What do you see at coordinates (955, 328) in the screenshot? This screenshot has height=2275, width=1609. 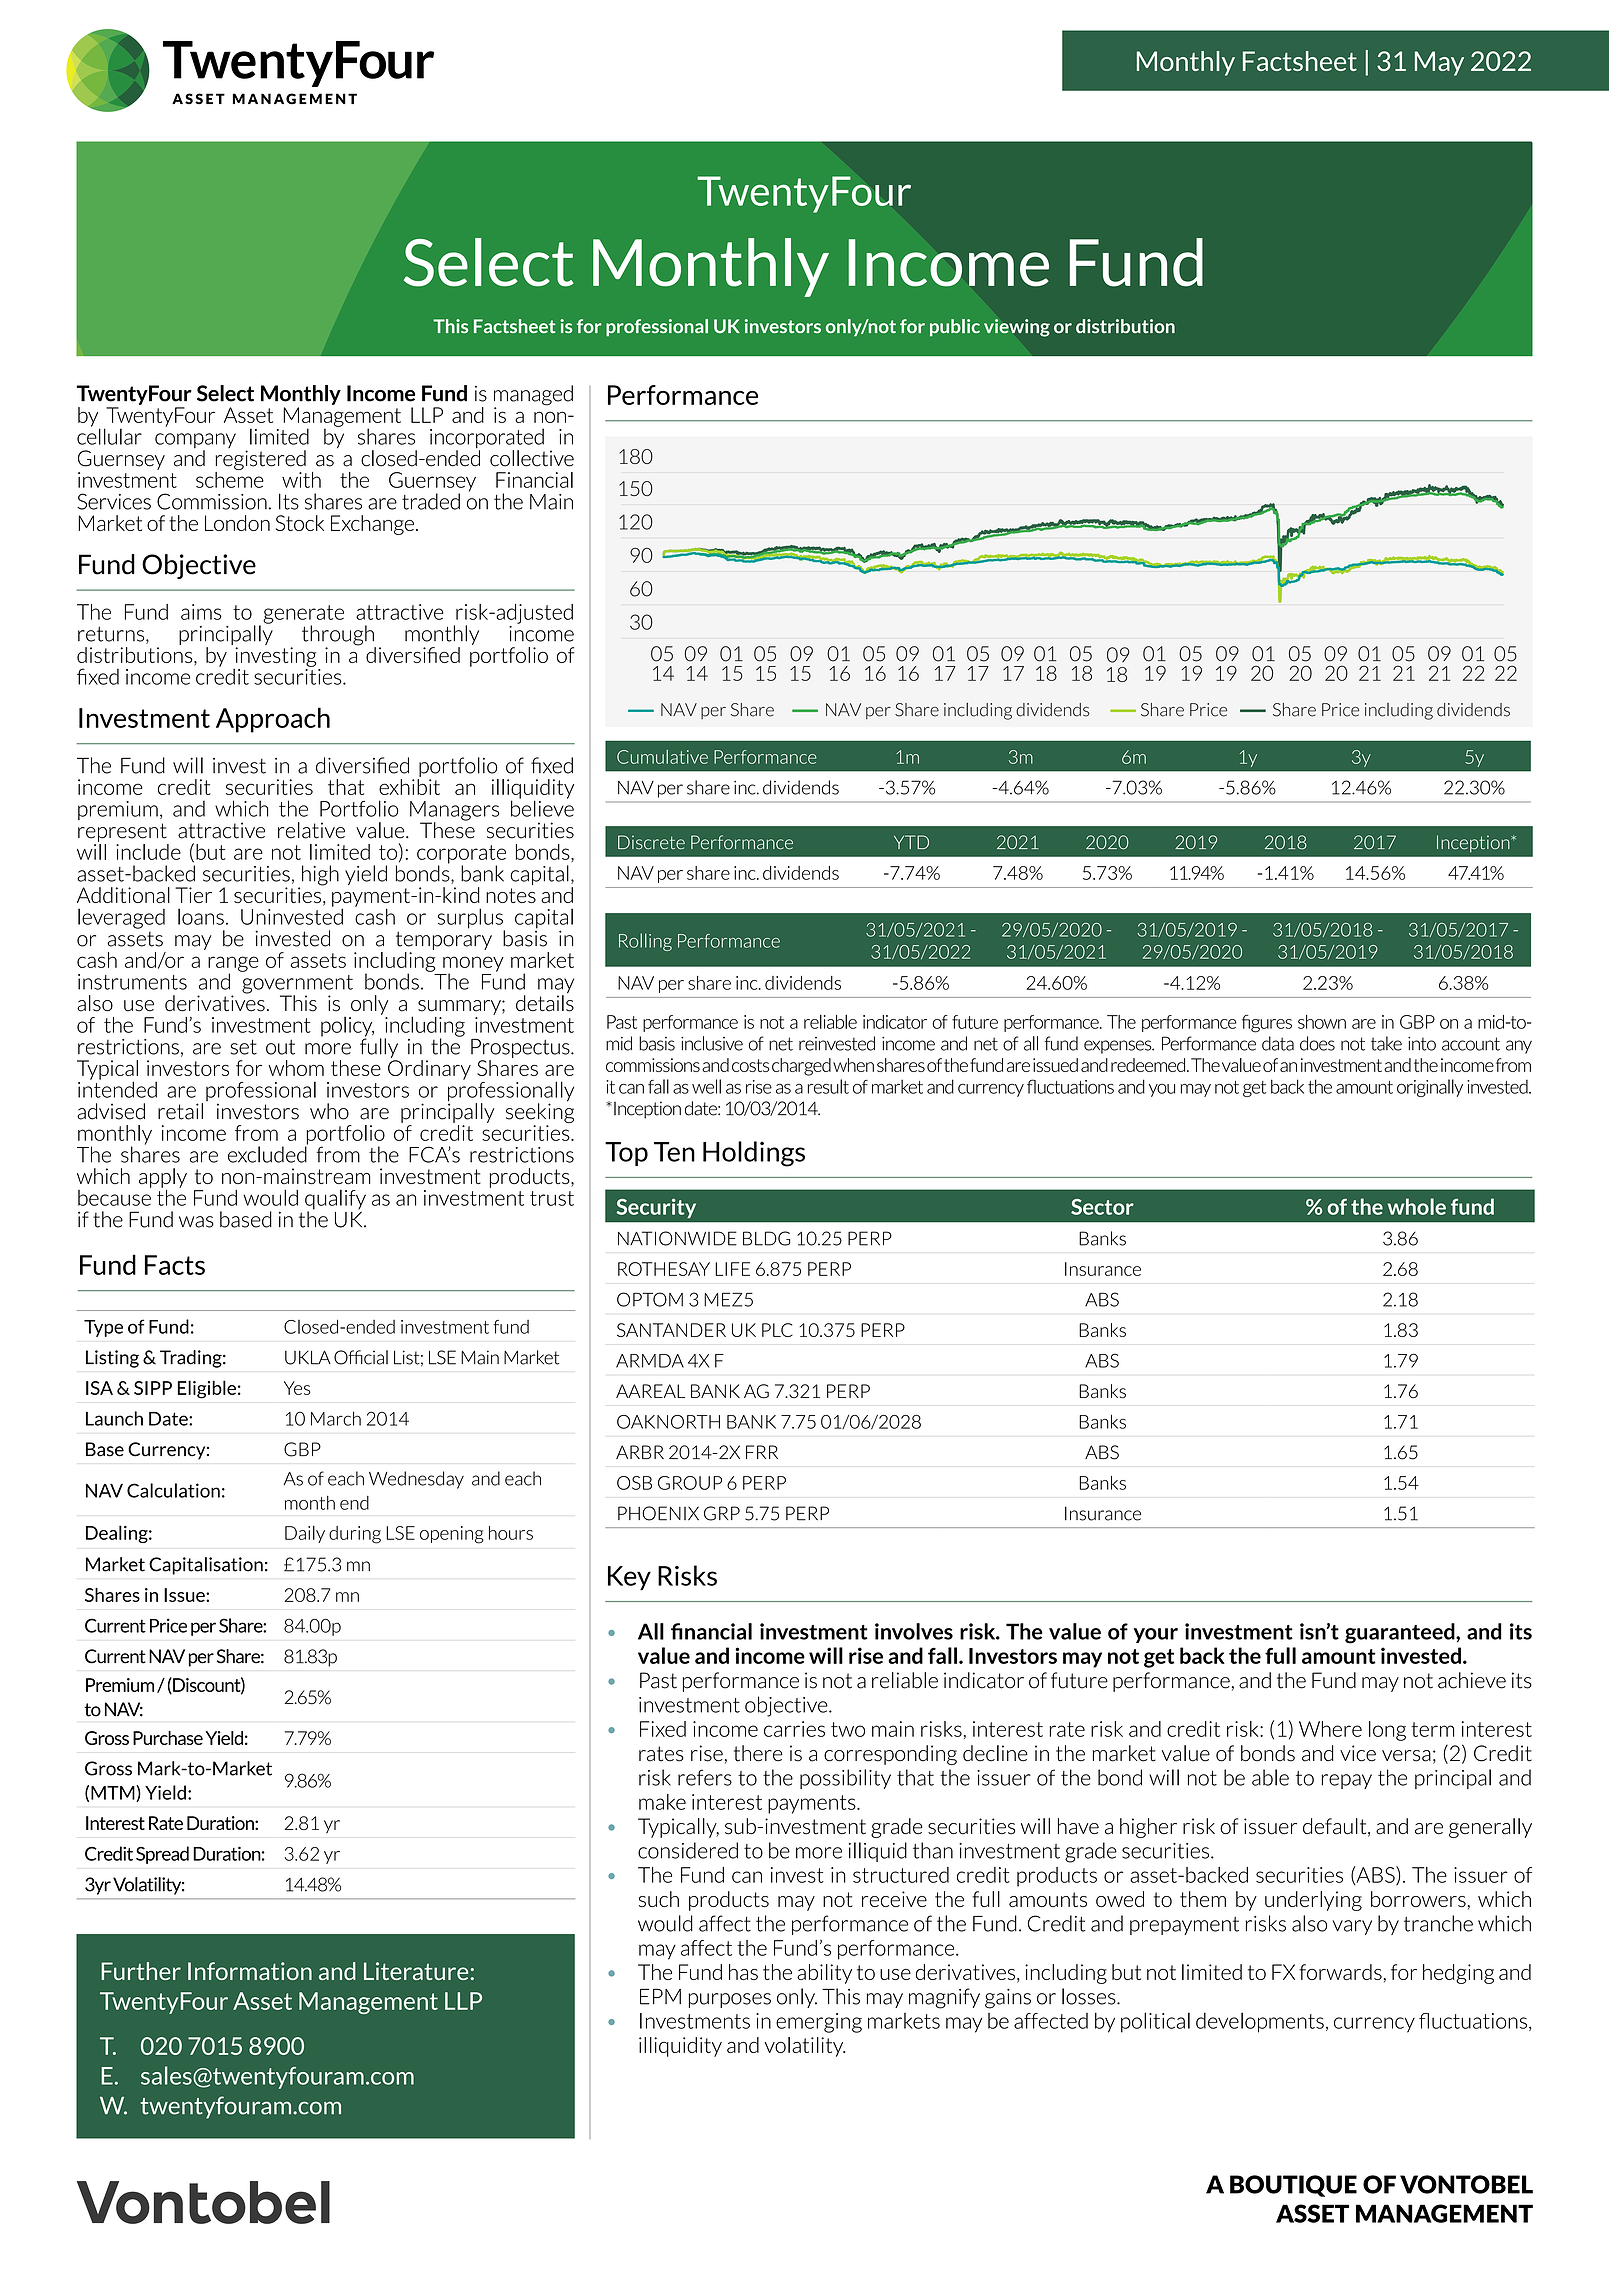 I see `public` at bounding box center [955, 328].
